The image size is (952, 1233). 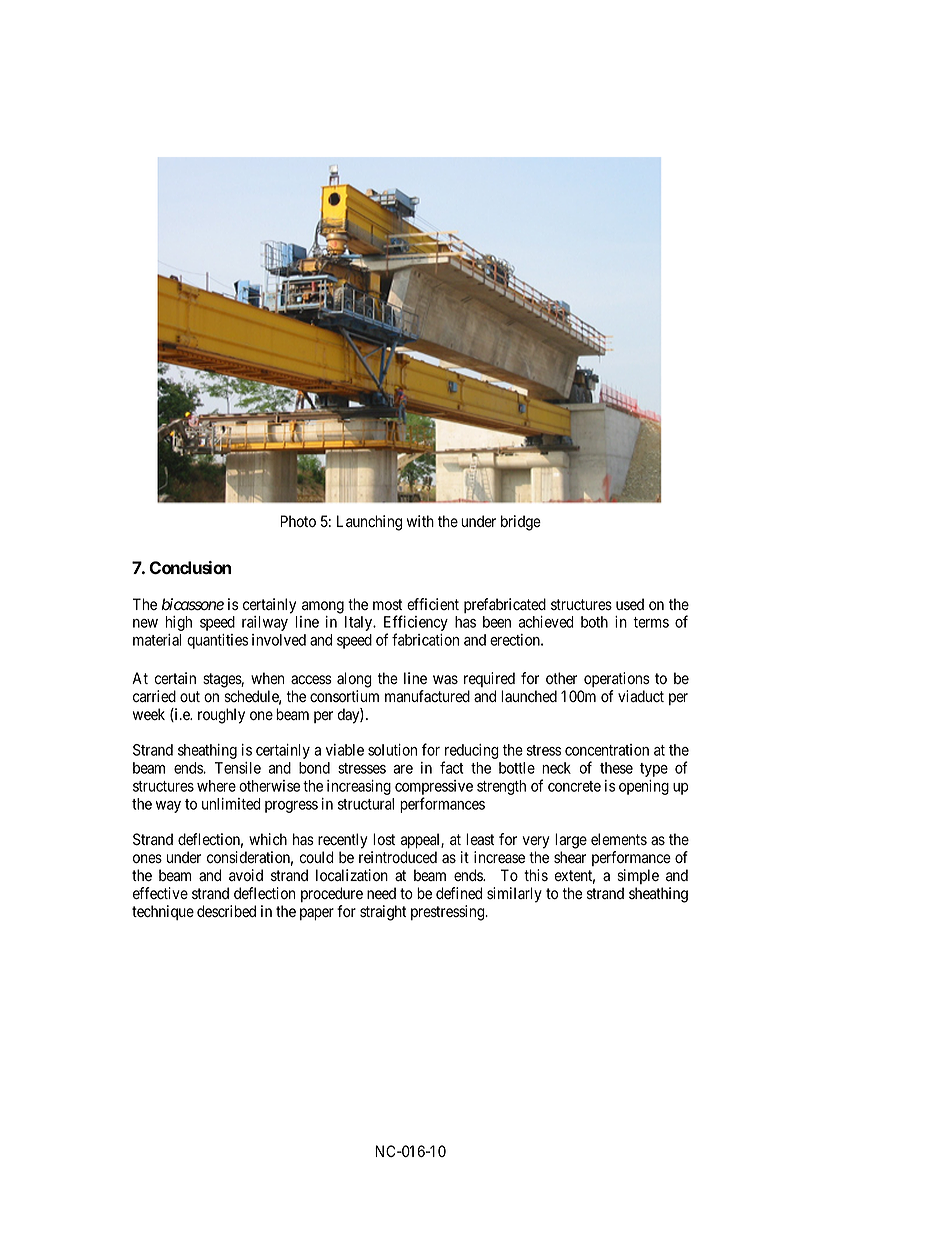 I want to click on are, so click(x=403, y=769).
